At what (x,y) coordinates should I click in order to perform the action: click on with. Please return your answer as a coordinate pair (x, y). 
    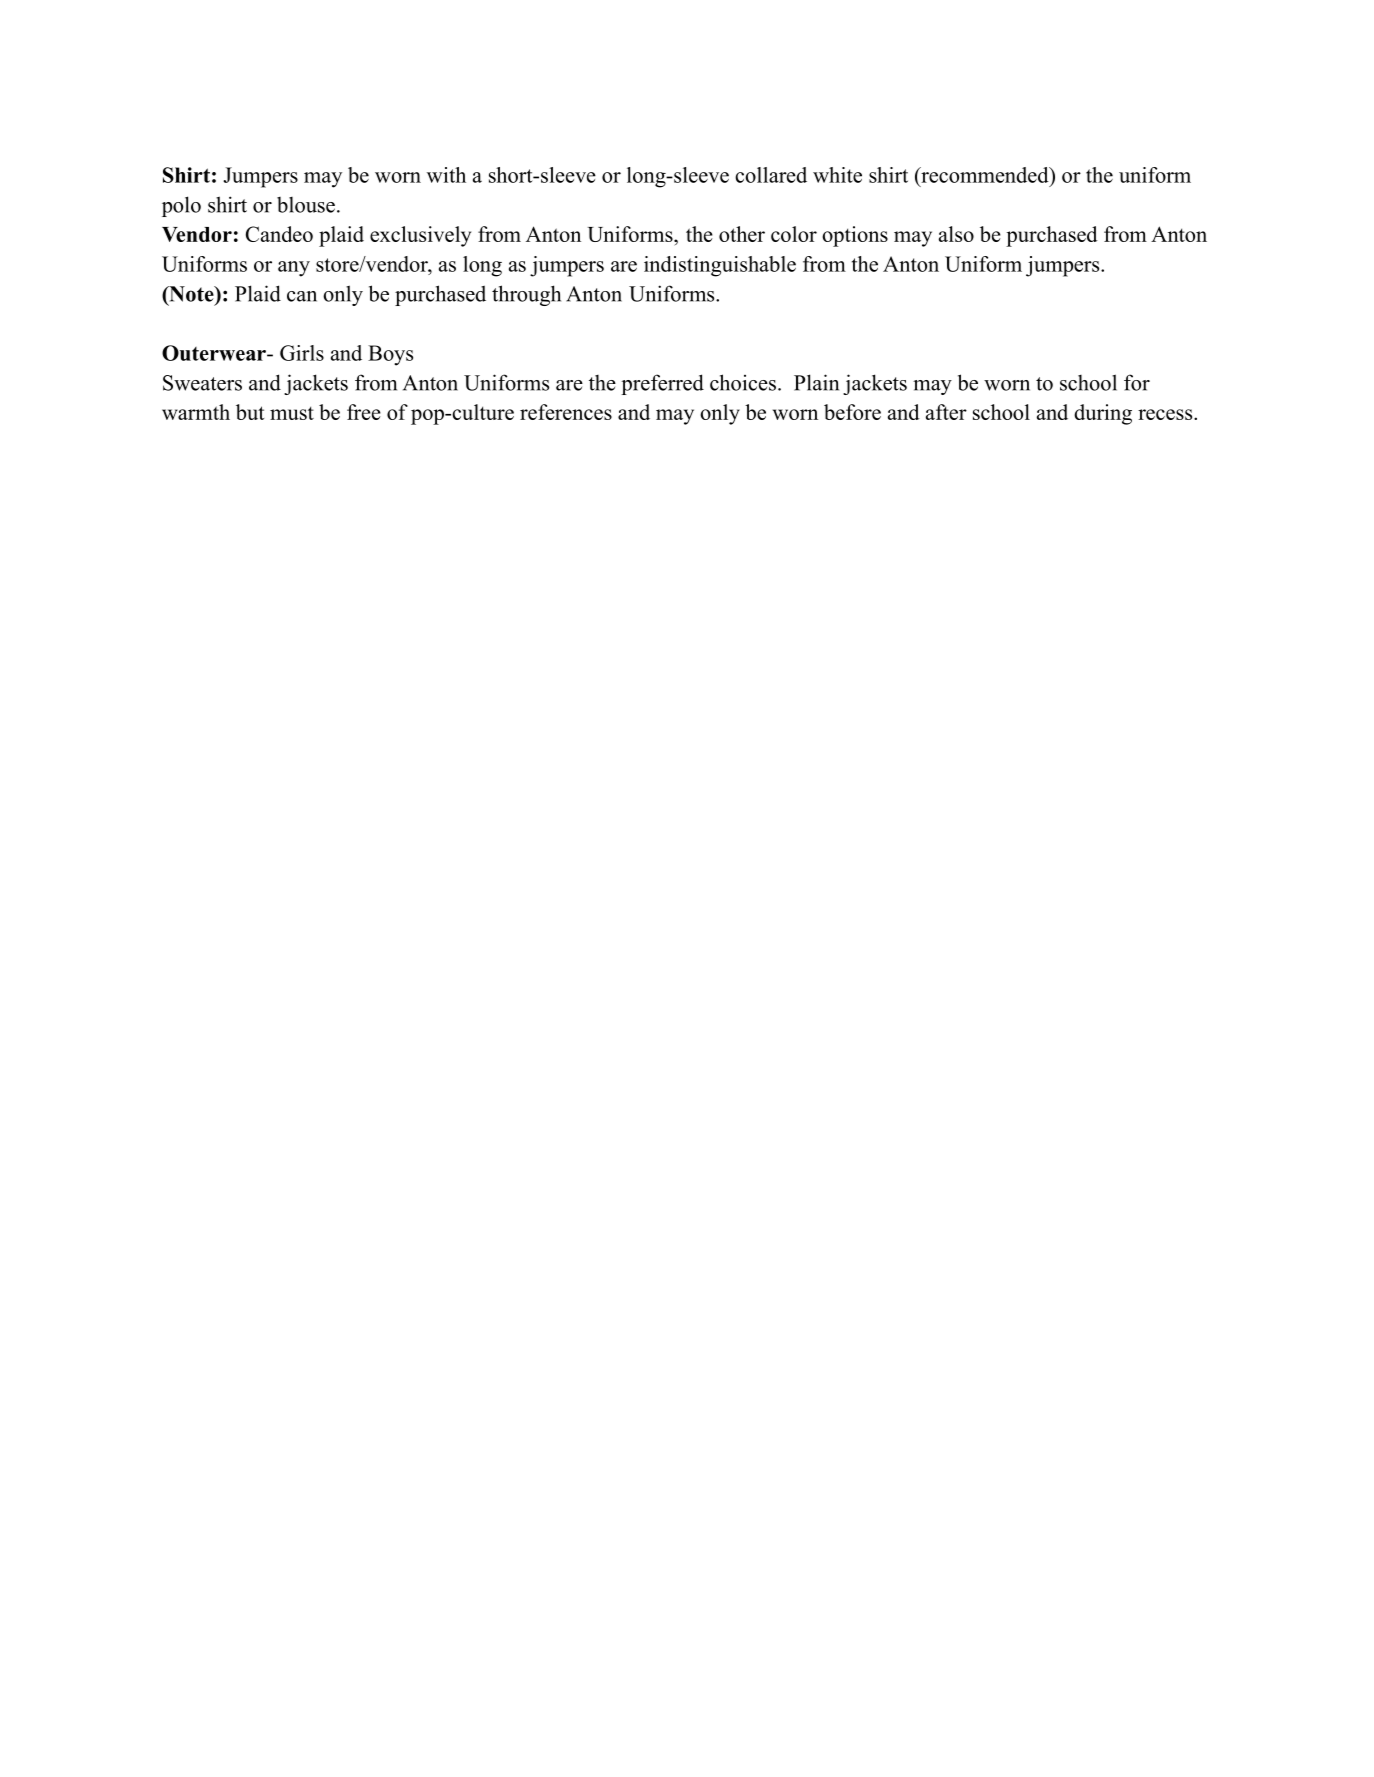
    Looking at the image, I should click on (446, 175).
